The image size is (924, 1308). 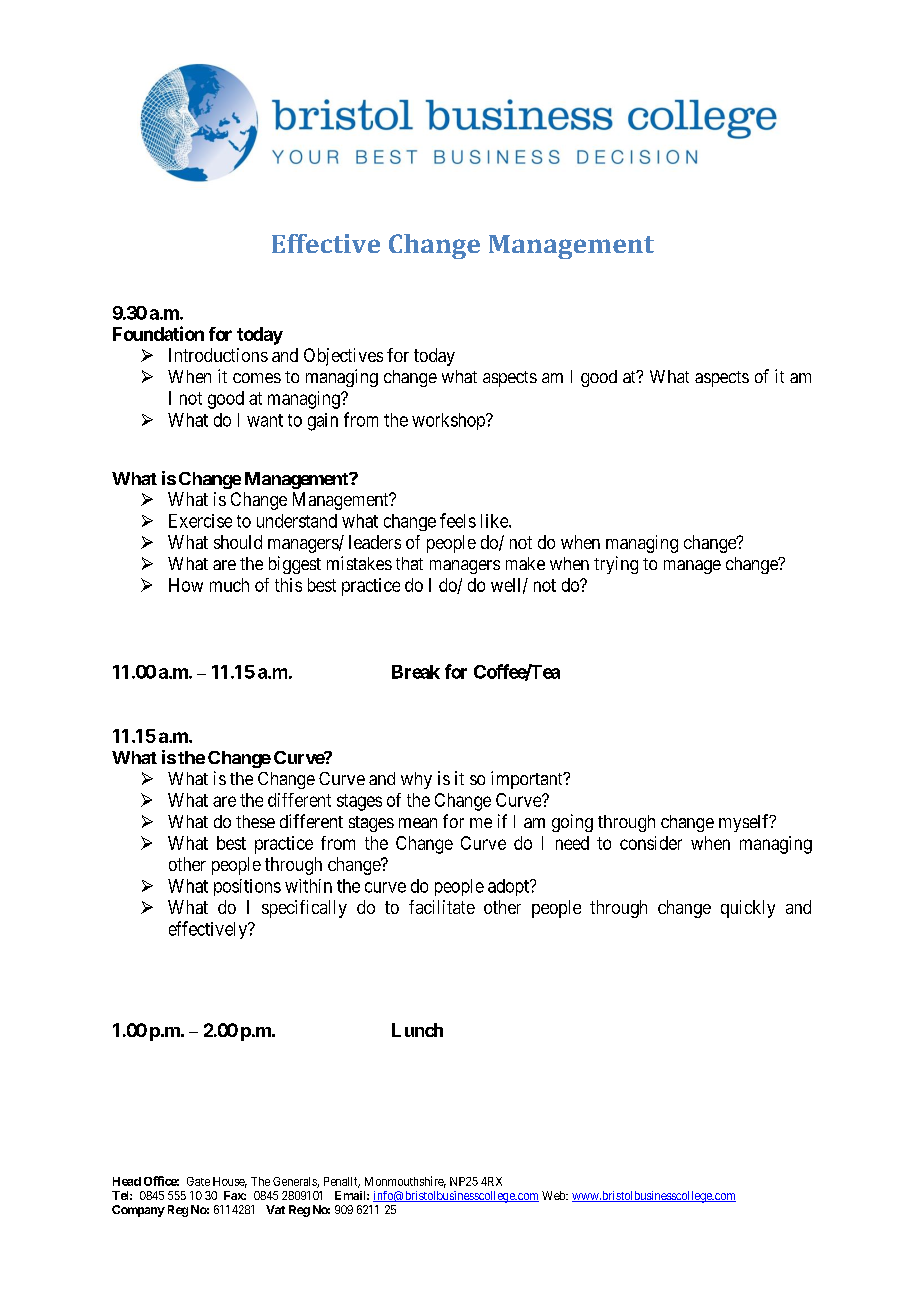 I want to click on Lunch, so click(x=417, y=1030).
